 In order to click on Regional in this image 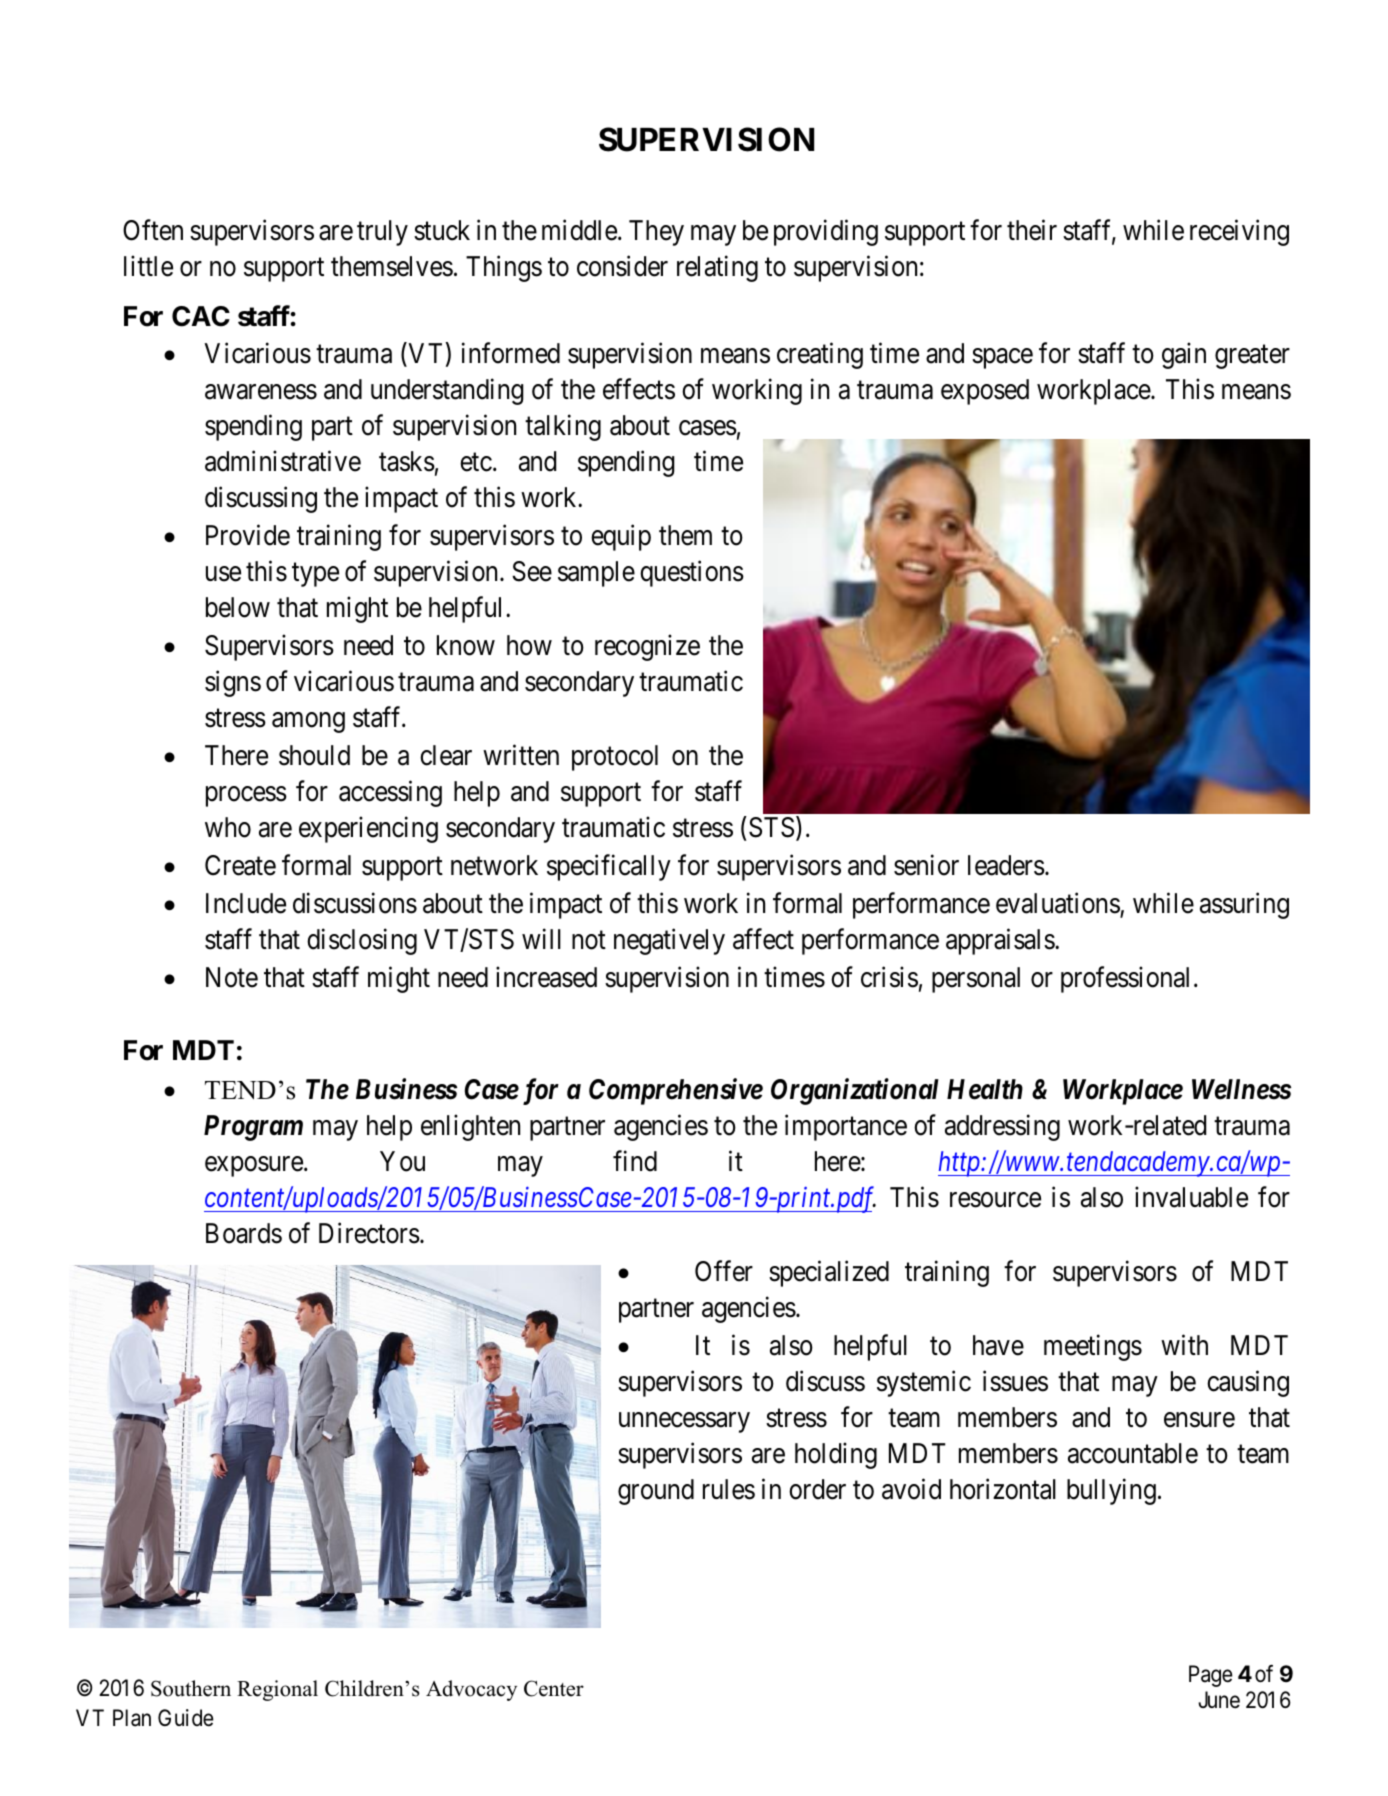, I will do `click(277, 1690)`.
